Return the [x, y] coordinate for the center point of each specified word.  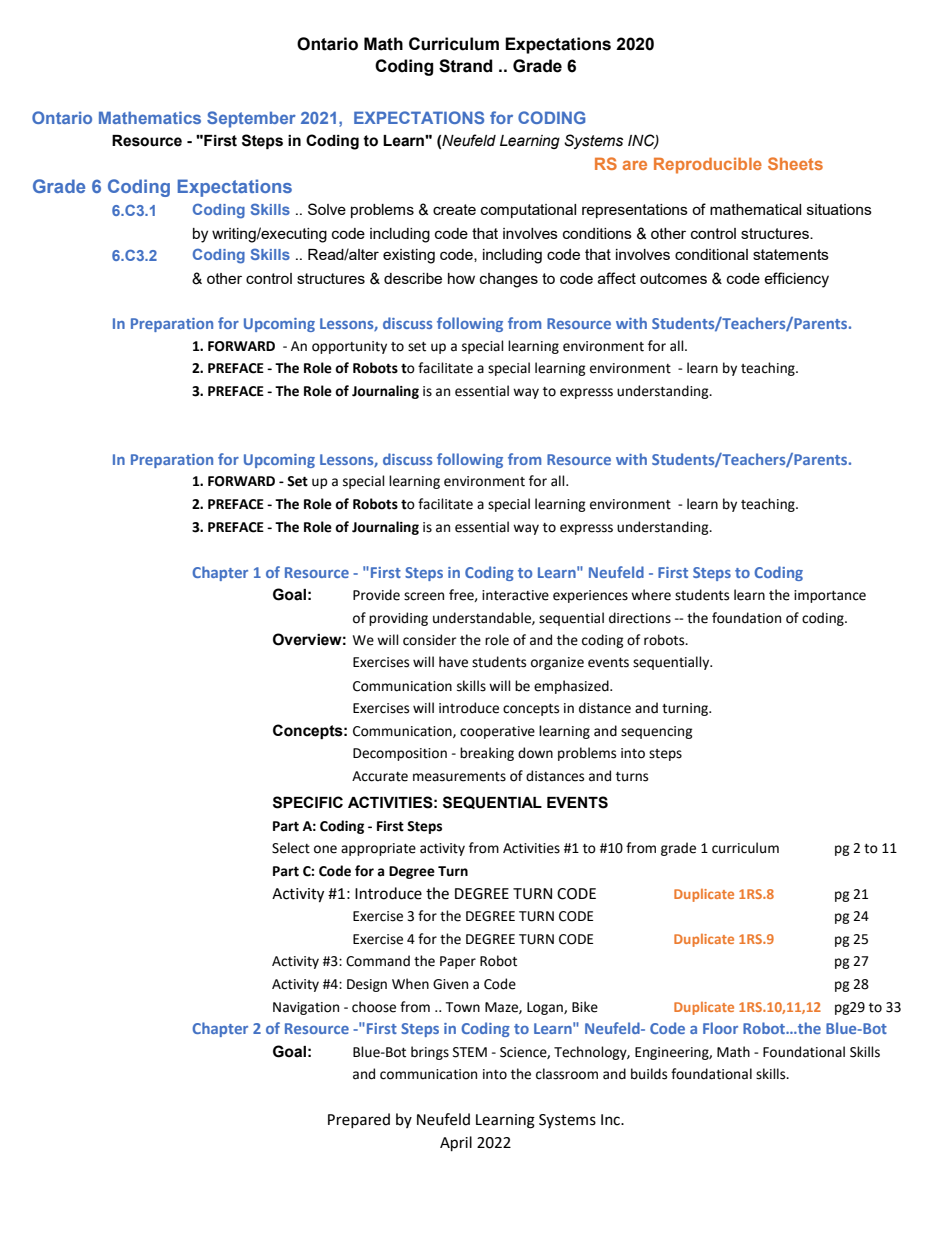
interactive [515, 595]
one [325, 849]
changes [509, 280]
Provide [376, 595]
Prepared [359, 1120]
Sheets [795, 163]
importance [830, 596]
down [535, 753]
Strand [466, 66]
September [251, 119]
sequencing [657, 732]
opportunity [349, 347]
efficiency [796, 280]
